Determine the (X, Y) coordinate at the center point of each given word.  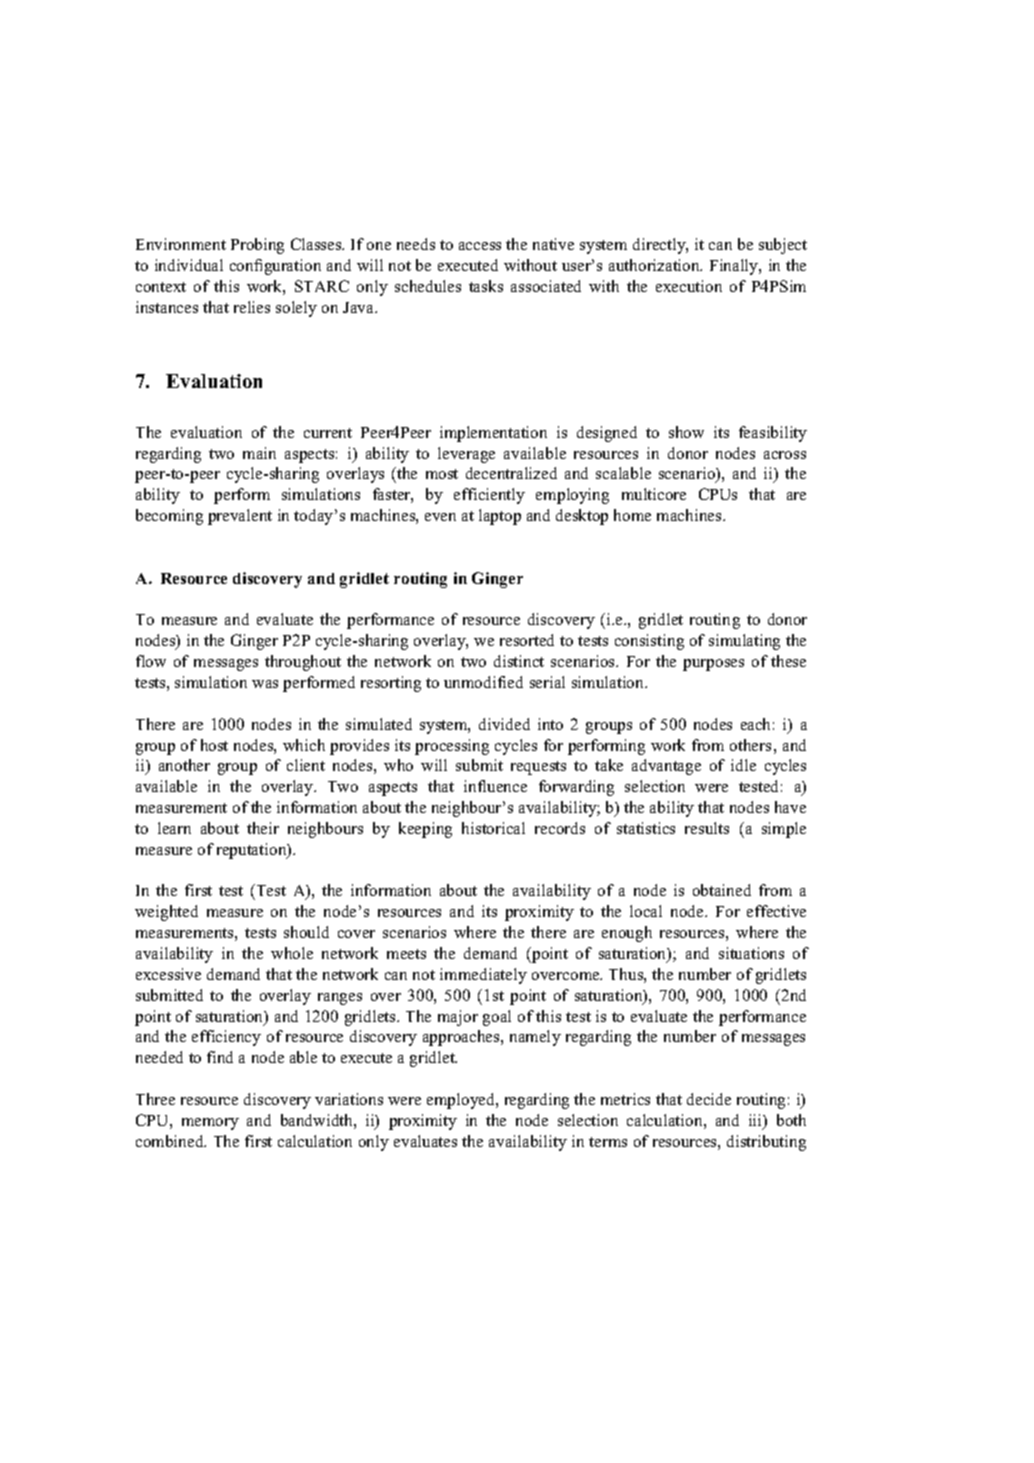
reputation (253, 851)
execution (689, 286)
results (707, 828)
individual (189, 265)
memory (210, 1124)
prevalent (240, 517)
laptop (500, 517)
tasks (486, 286)
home (632, 515)
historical (493, 828)
